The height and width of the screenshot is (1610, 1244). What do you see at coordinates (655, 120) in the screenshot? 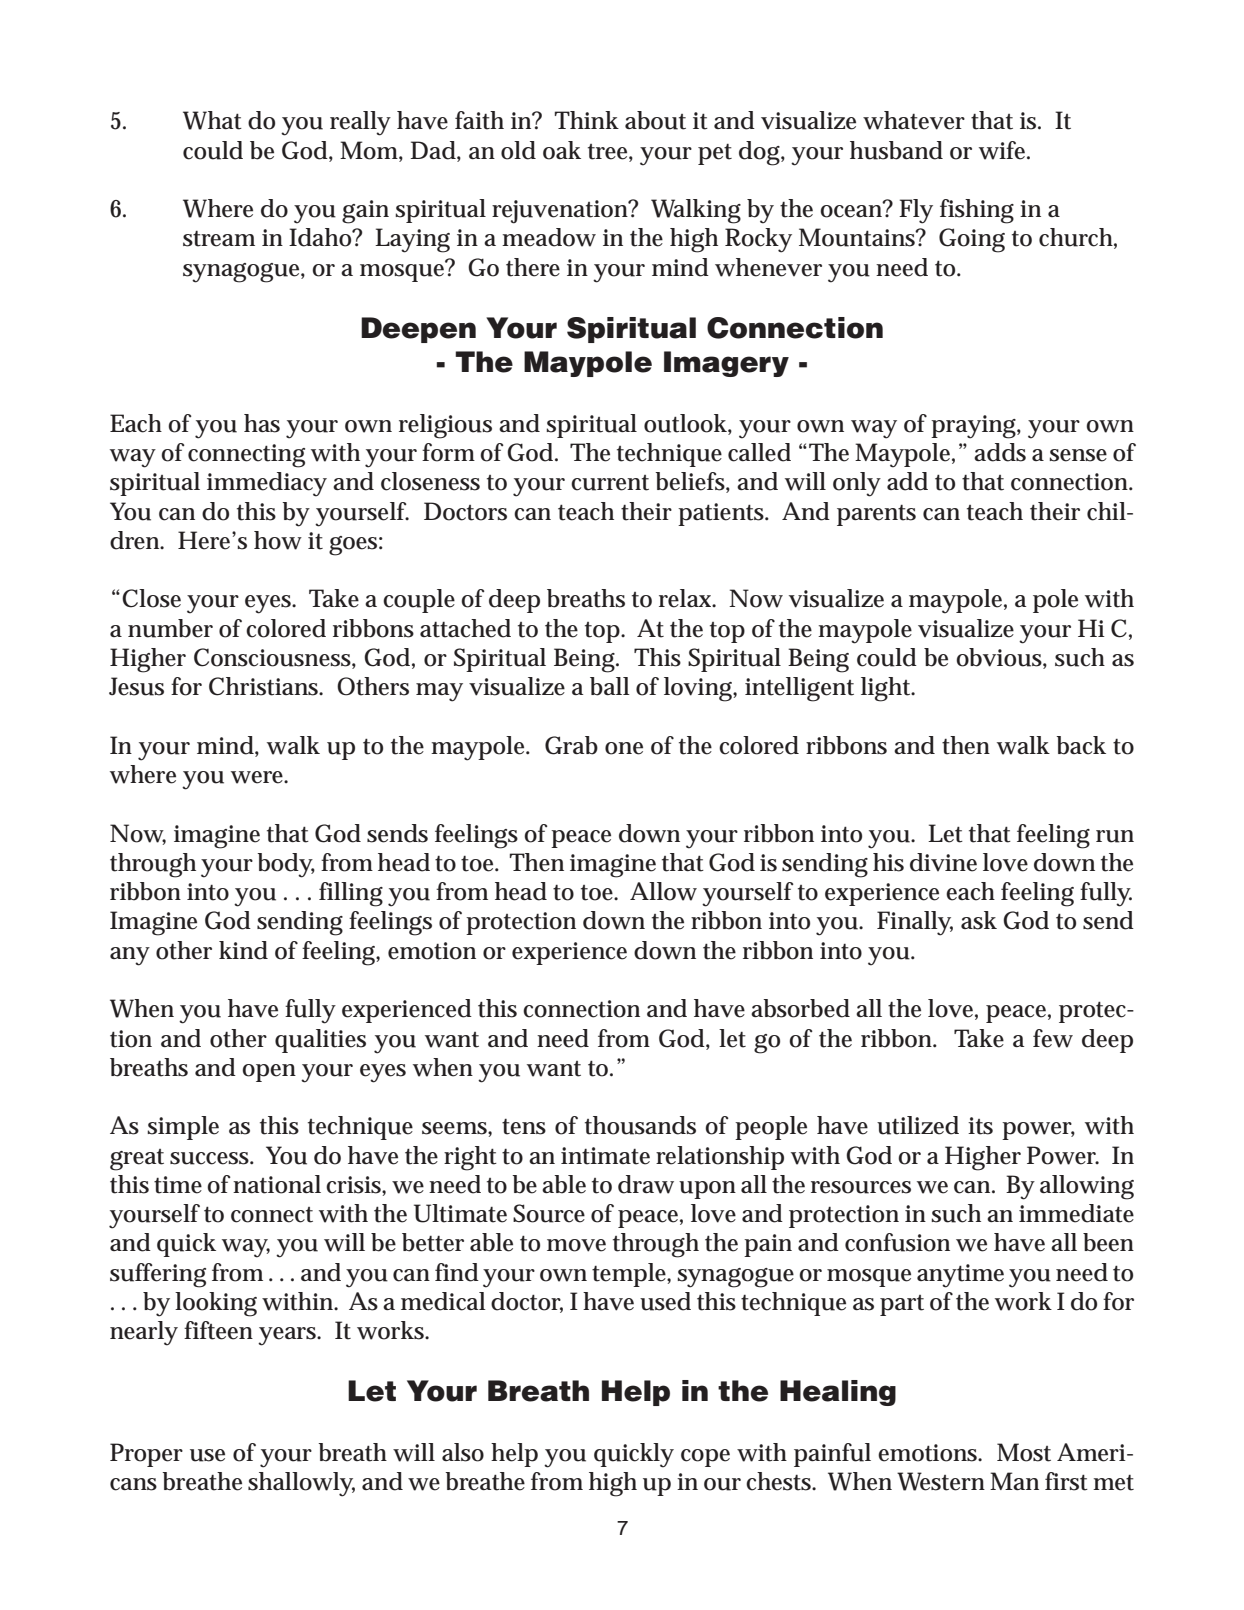
I see `about` at bounding box center [655, 120].
